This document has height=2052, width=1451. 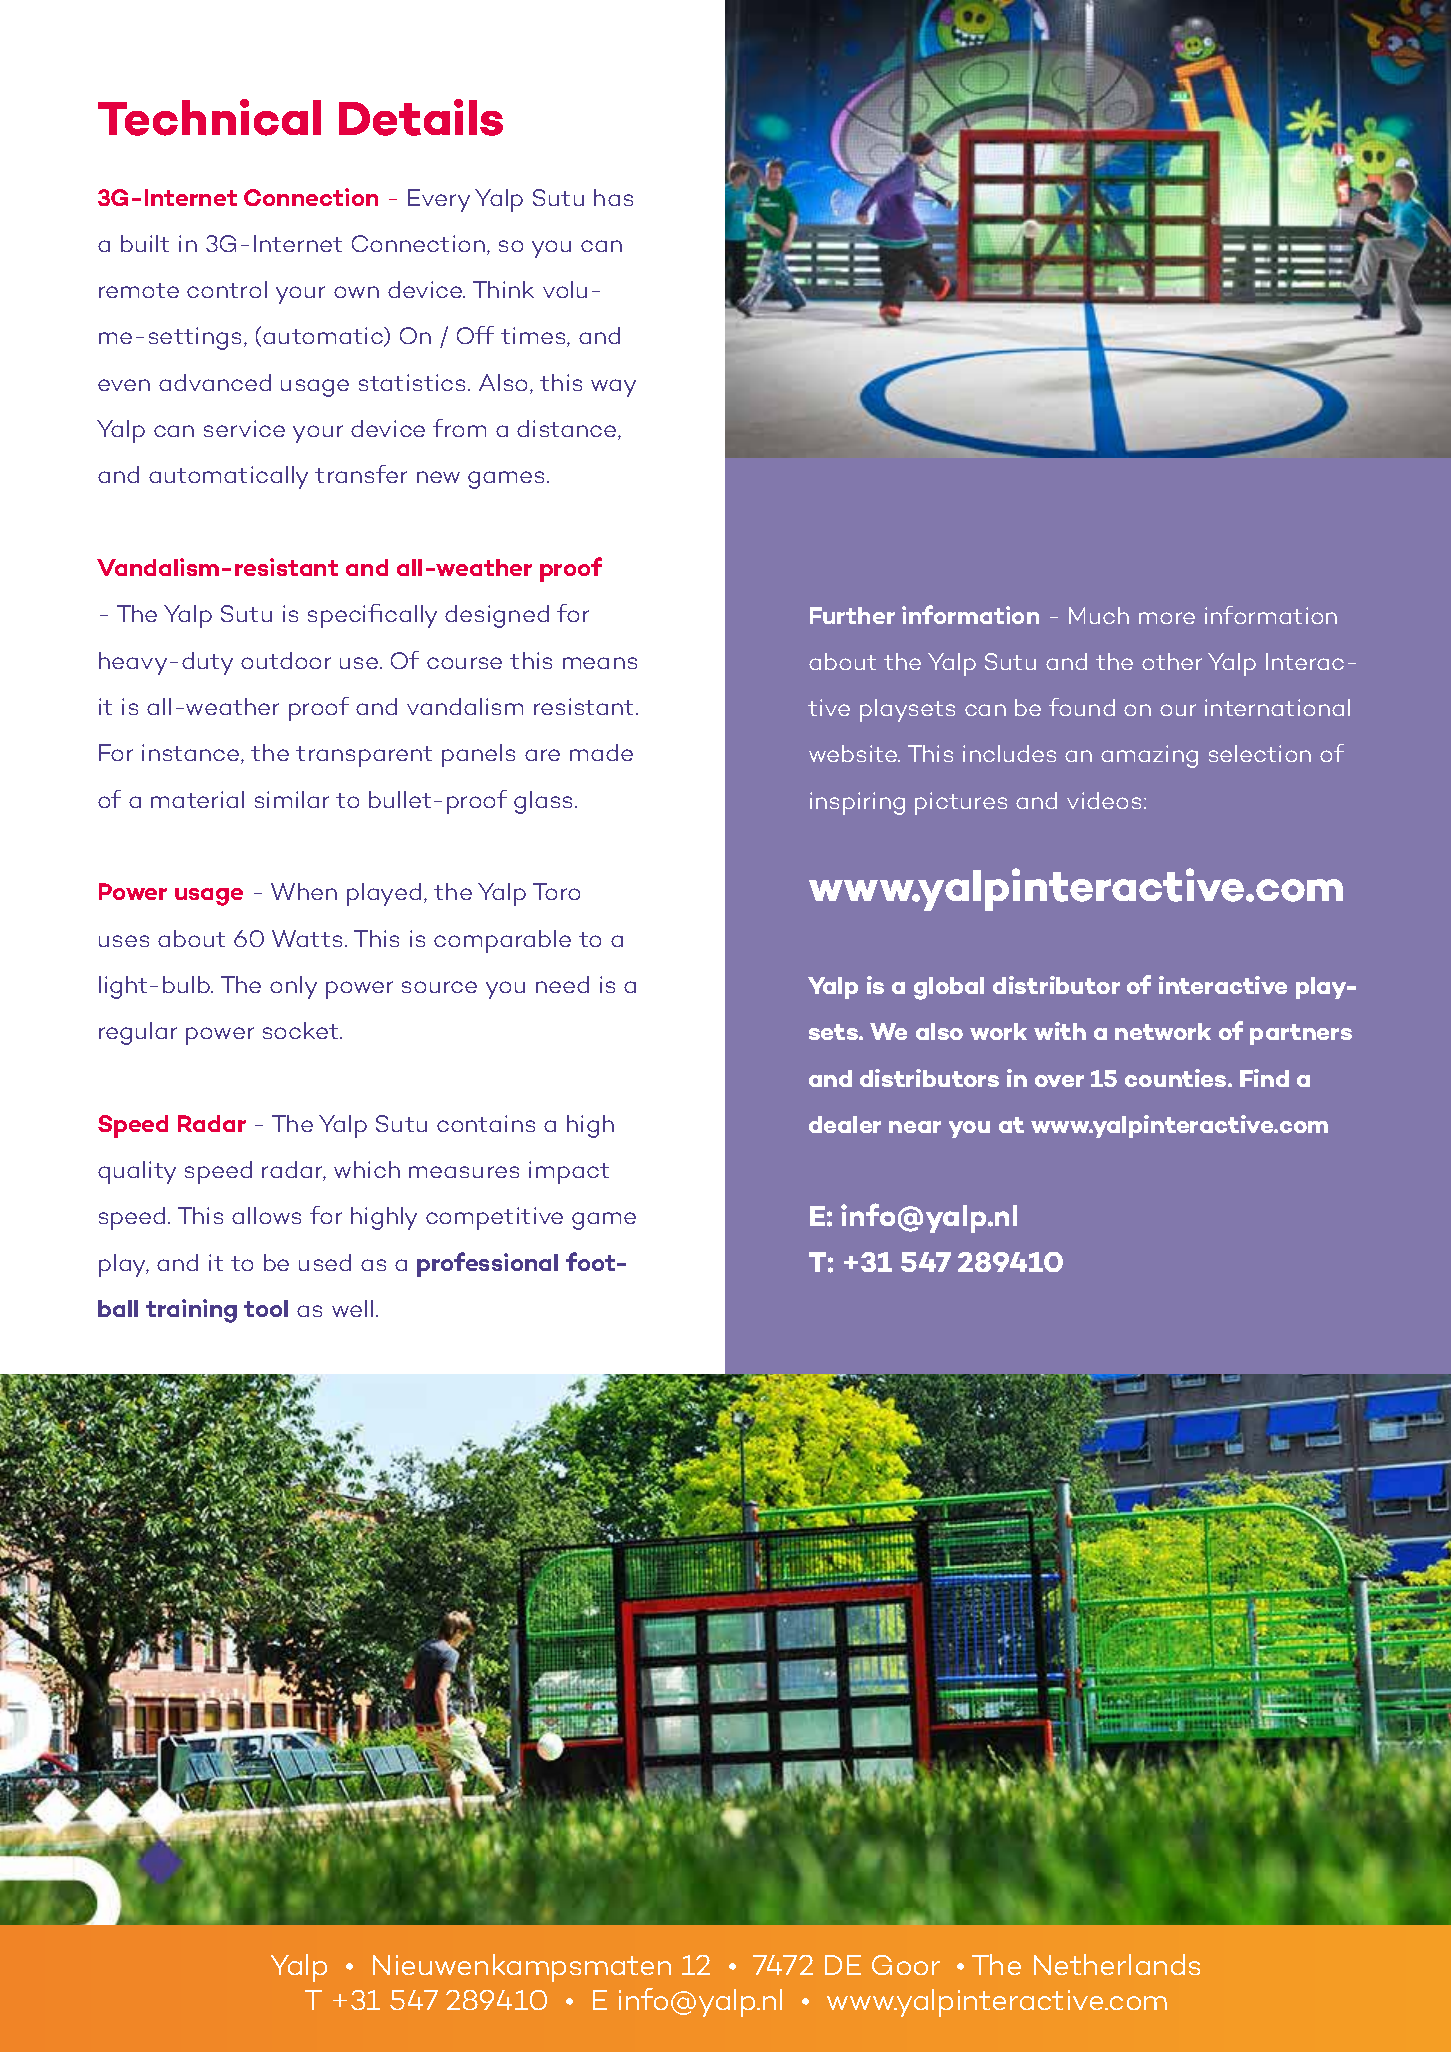 I want to click on Technical, so click(x=209, y=117).
